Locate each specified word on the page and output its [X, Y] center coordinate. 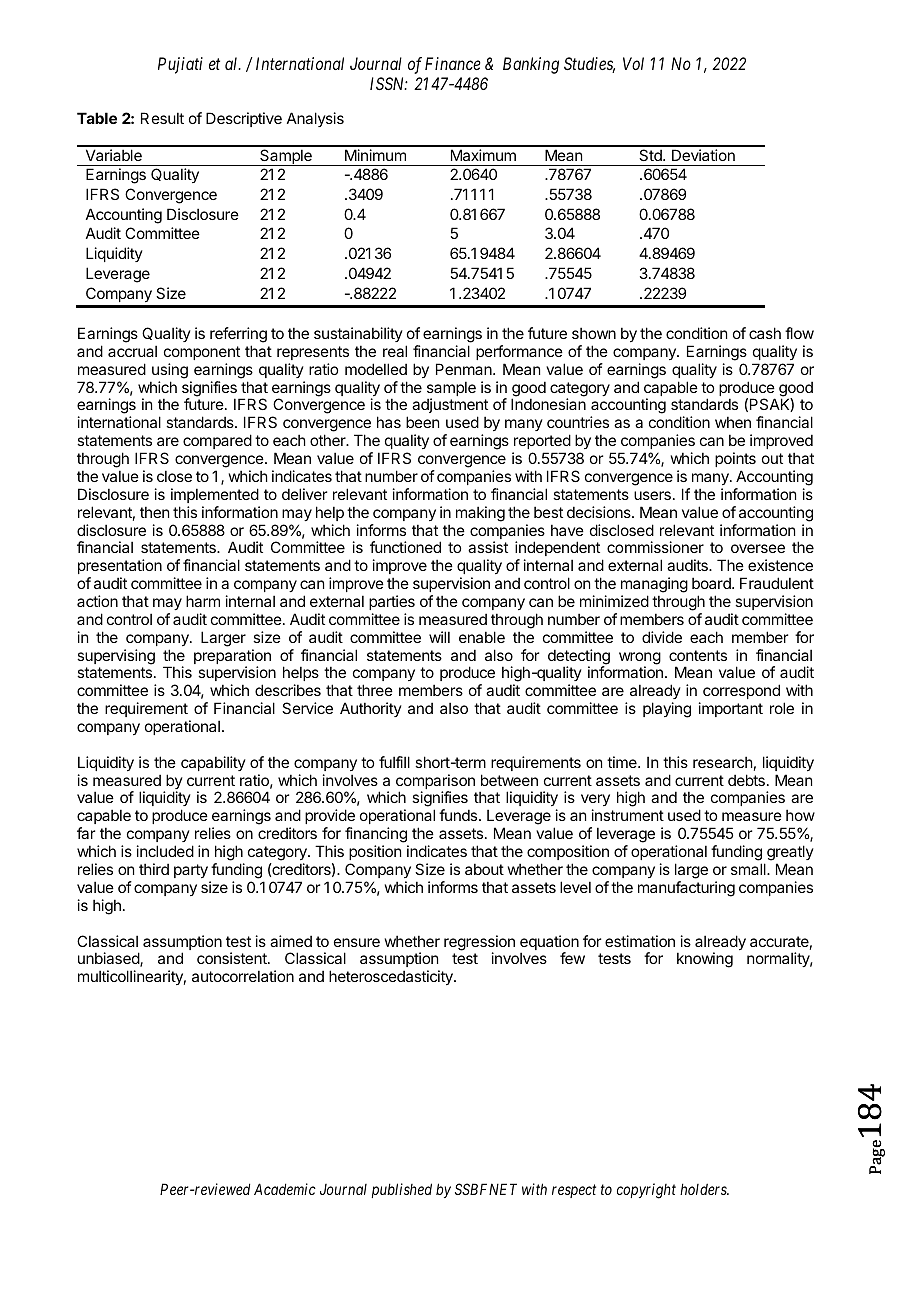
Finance [453, 63]
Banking [531, 65]
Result [162, 118]
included [165, 851]
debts [746, 780]
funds [459, 815]
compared [217, 441]
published [401, 1190]
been [422, 422]
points [735, 459]
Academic [285, 1189]
